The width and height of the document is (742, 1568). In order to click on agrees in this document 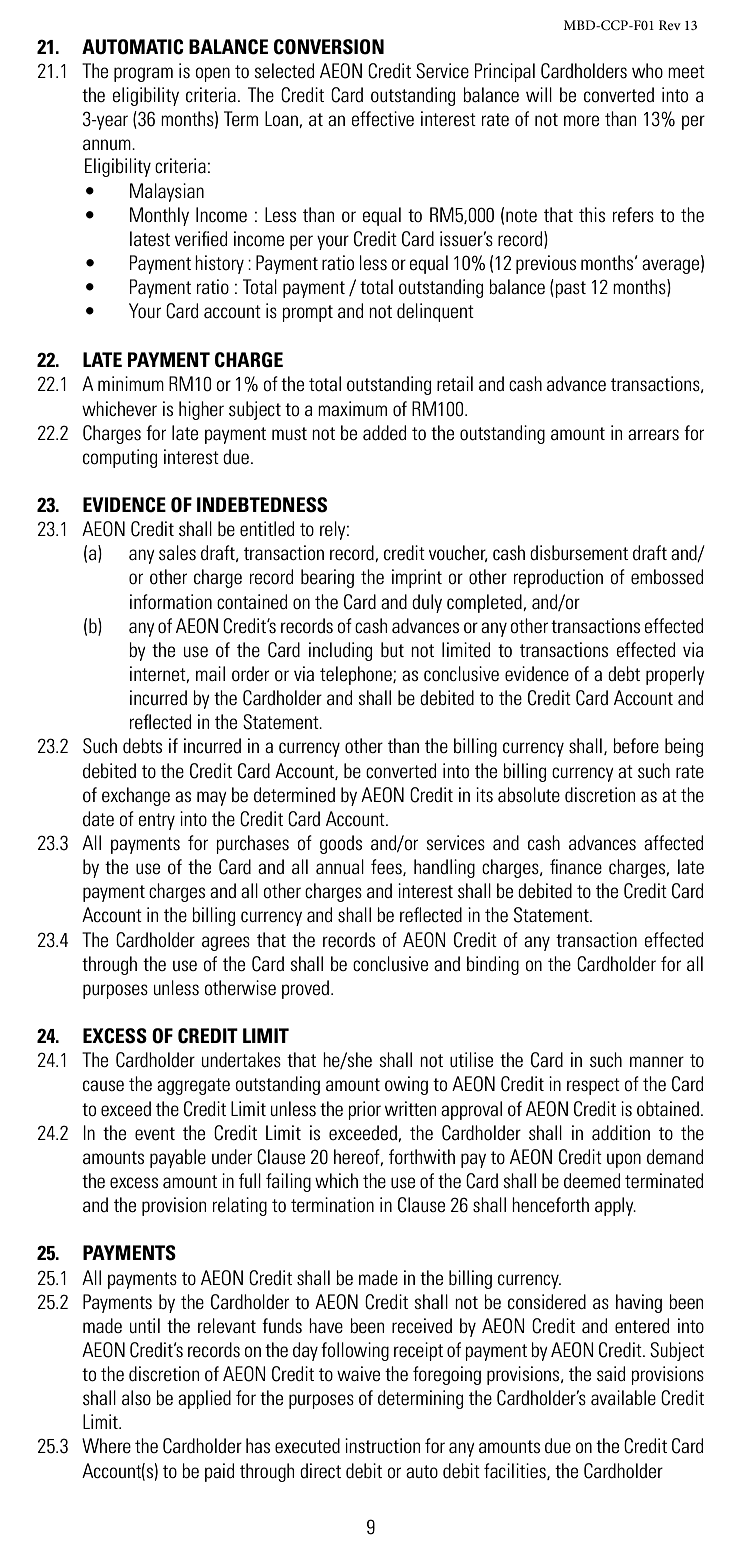, I will do `click(226, 943)`.
